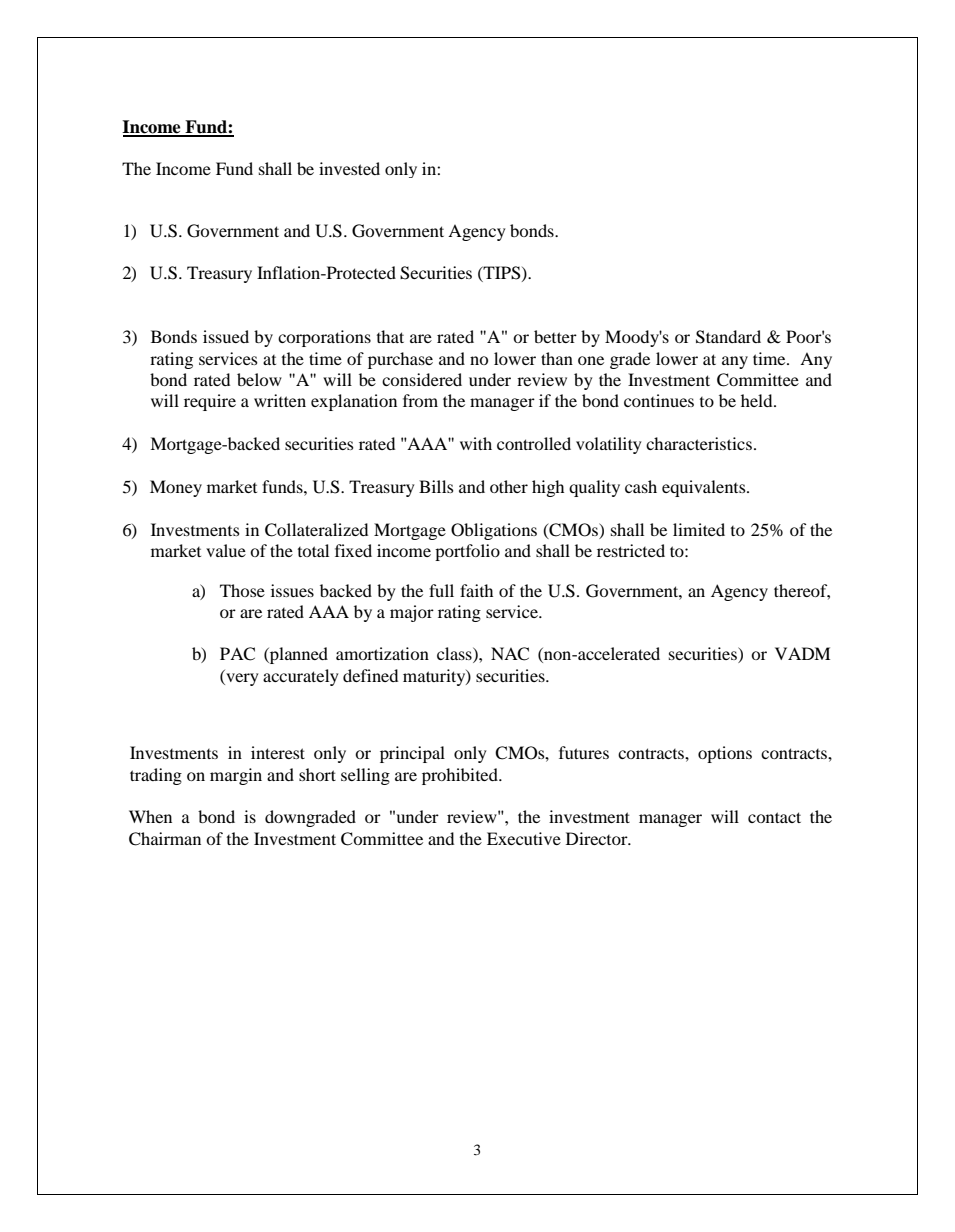 Image resolution: width=955 pixels, height=1232 pixels. What do you see at coordinates (725, 754) in the document?
I see `options` at bounding box center [725, 754].
